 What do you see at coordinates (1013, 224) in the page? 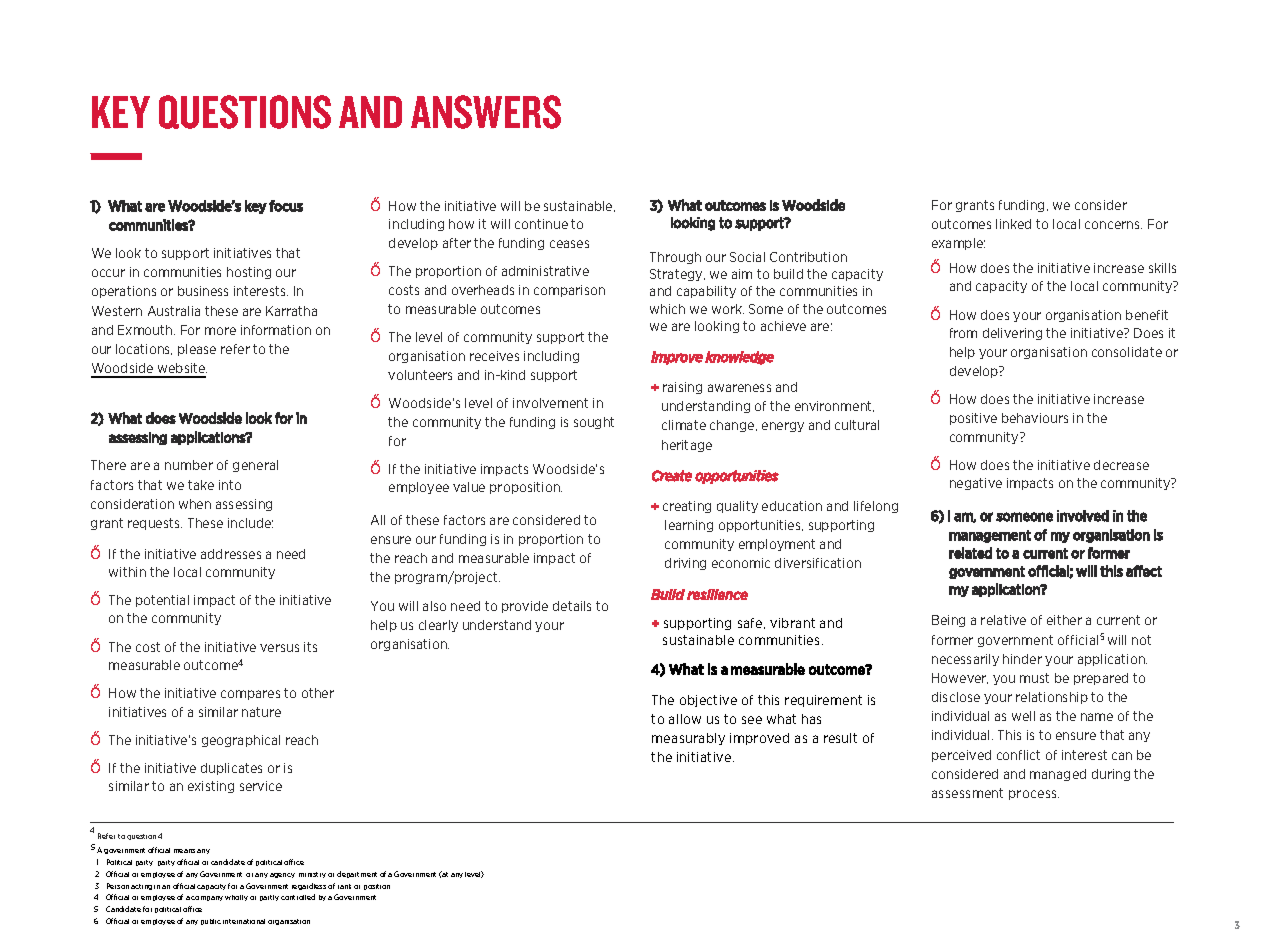
I see `linked` at bounding box center [1013, 224].
